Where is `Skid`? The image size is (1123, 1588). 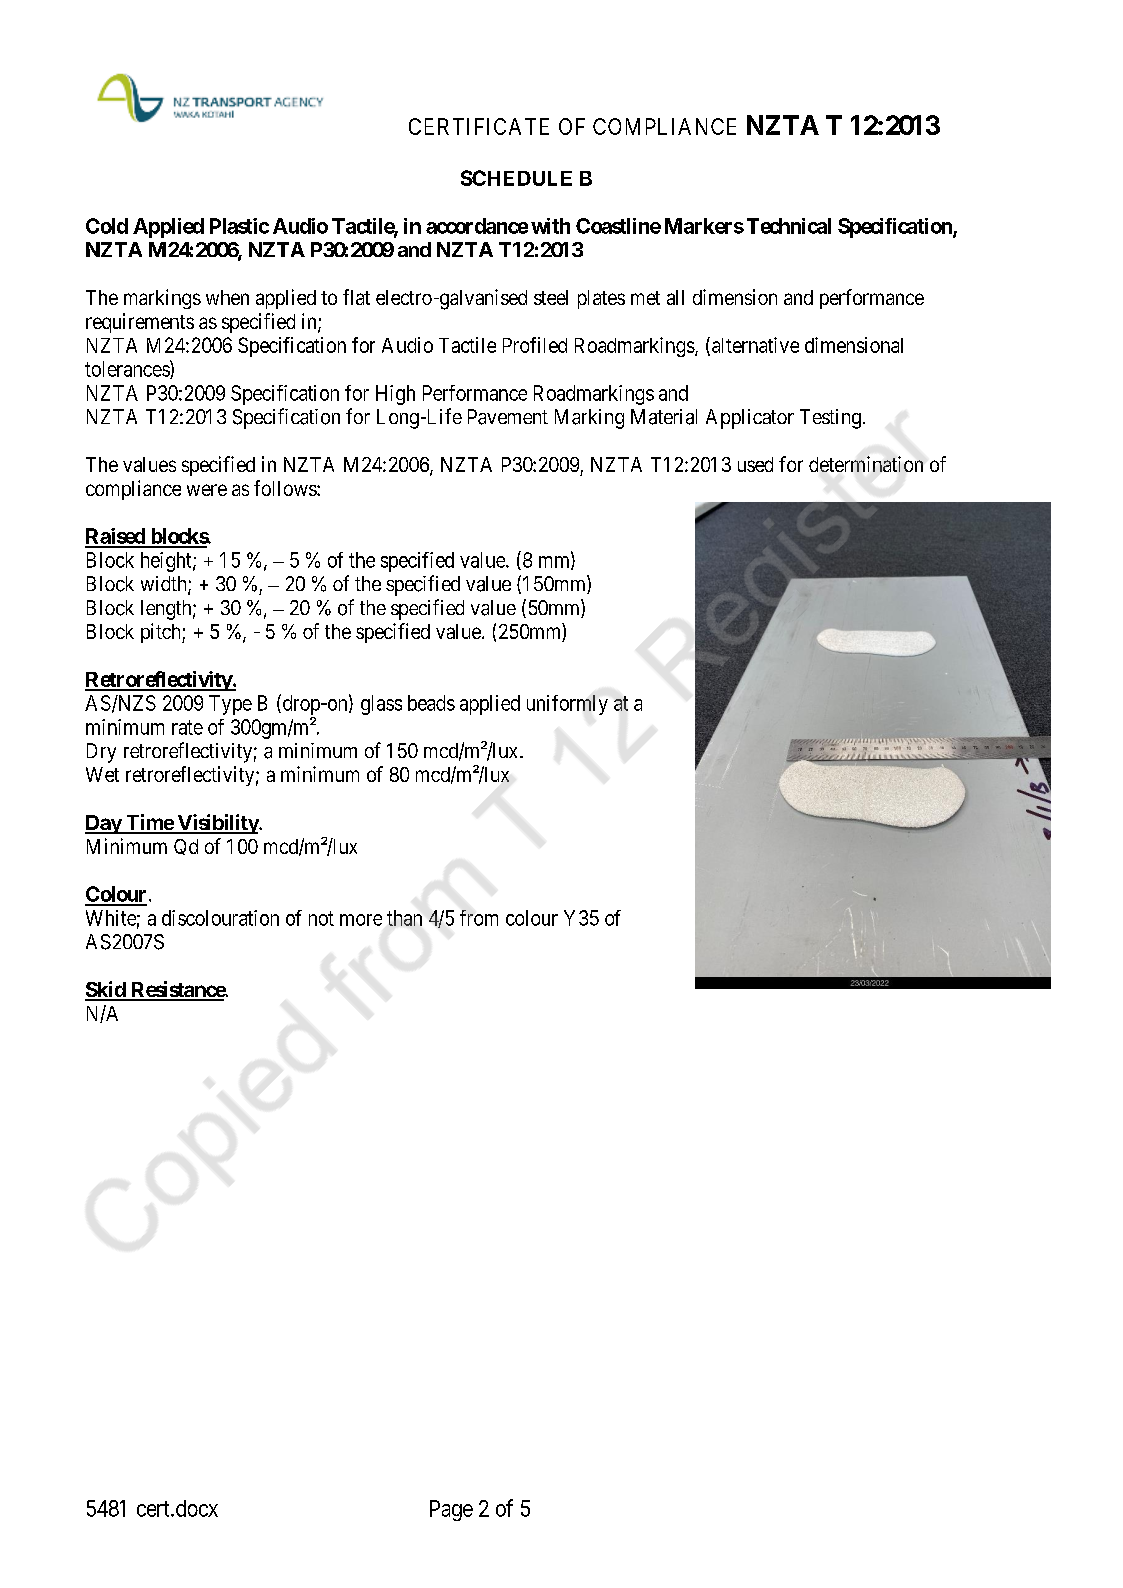
Skid is located at coordinates (106, 990).
